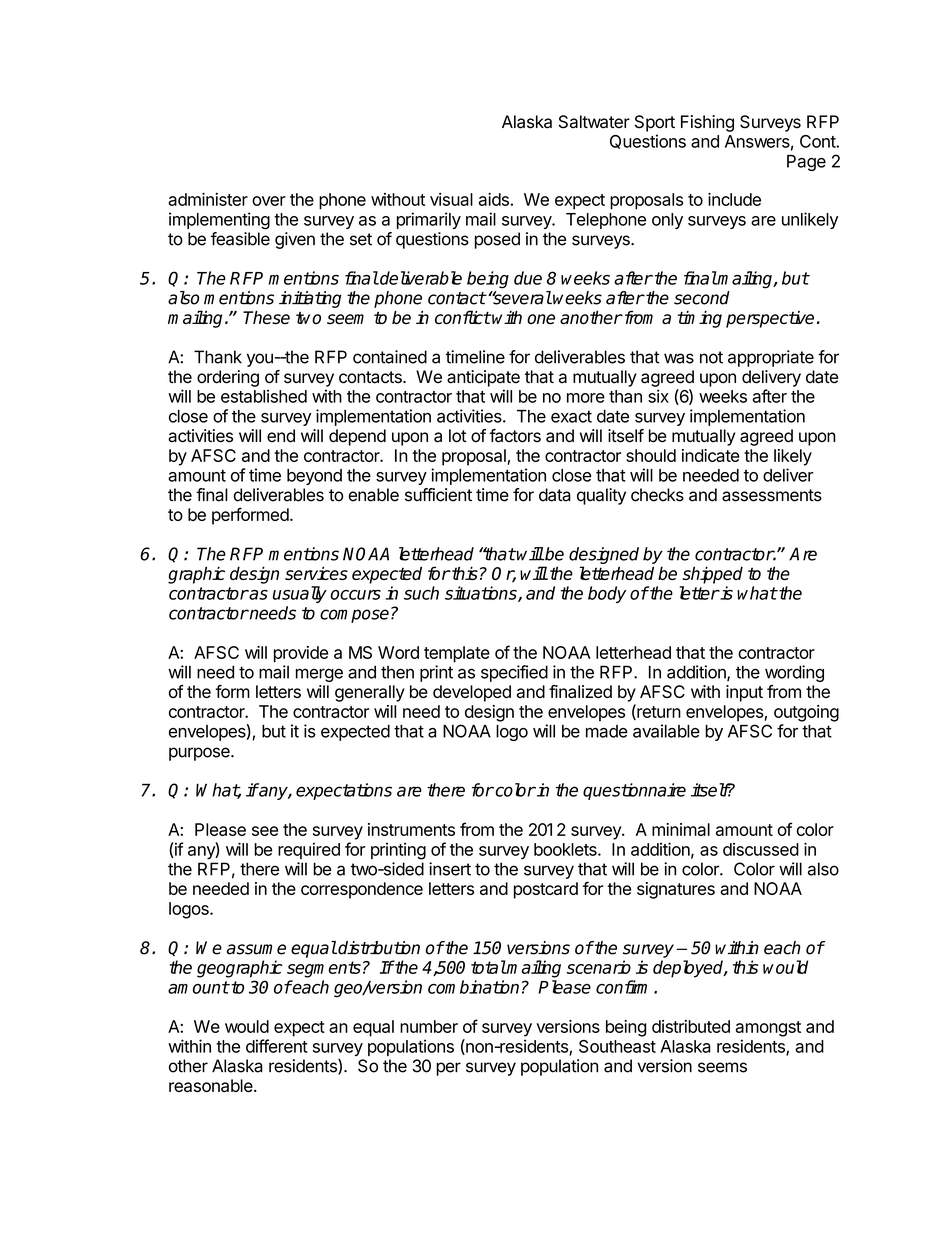  I want to click on shipped, so click(712, 575).
